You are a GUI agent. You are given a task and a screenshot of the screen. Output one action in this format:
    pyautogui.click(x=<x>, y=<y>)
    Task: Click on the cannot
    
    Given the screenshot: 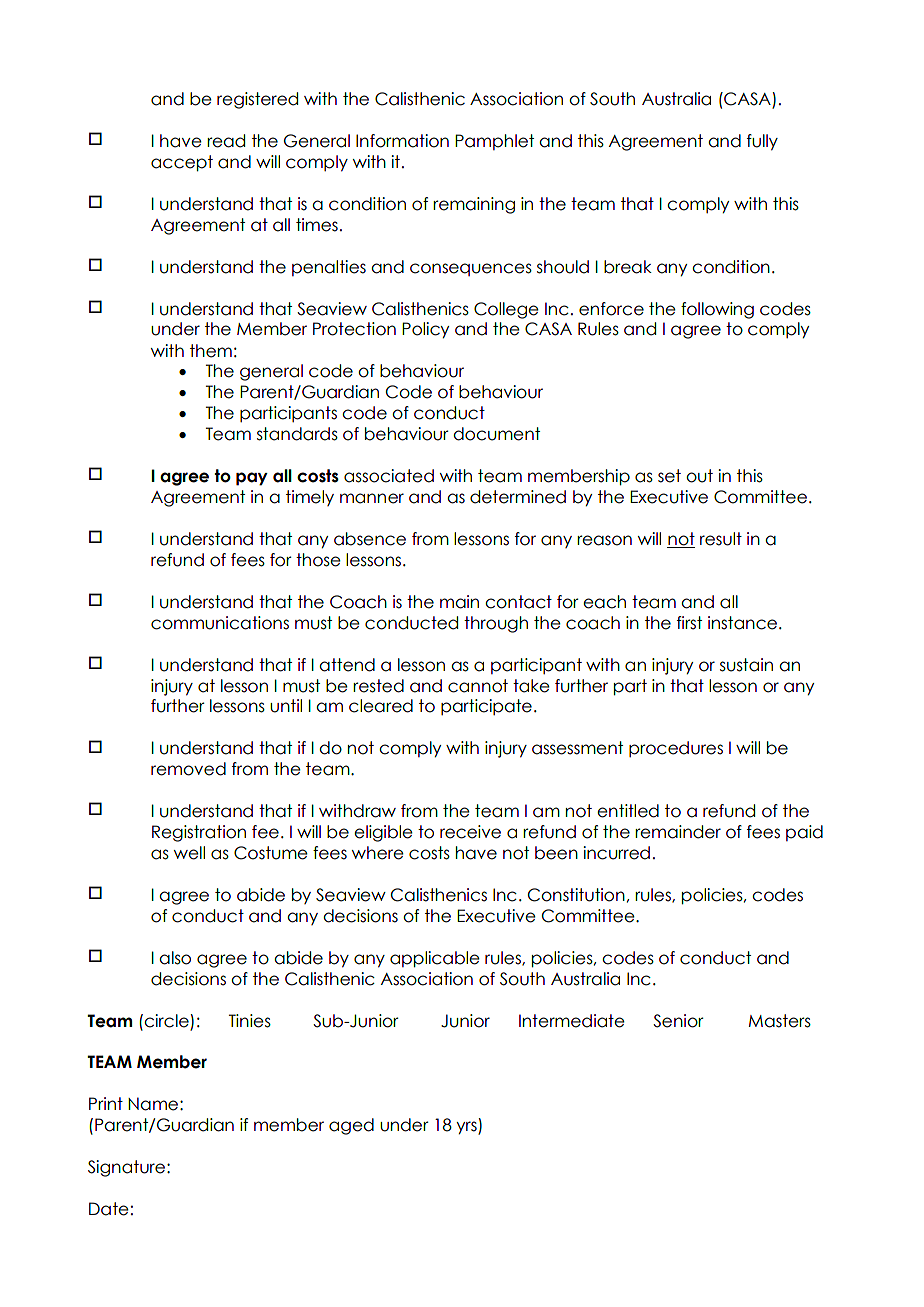 What is the action you would take?
    pyautogui.click(x=478, y=686)
